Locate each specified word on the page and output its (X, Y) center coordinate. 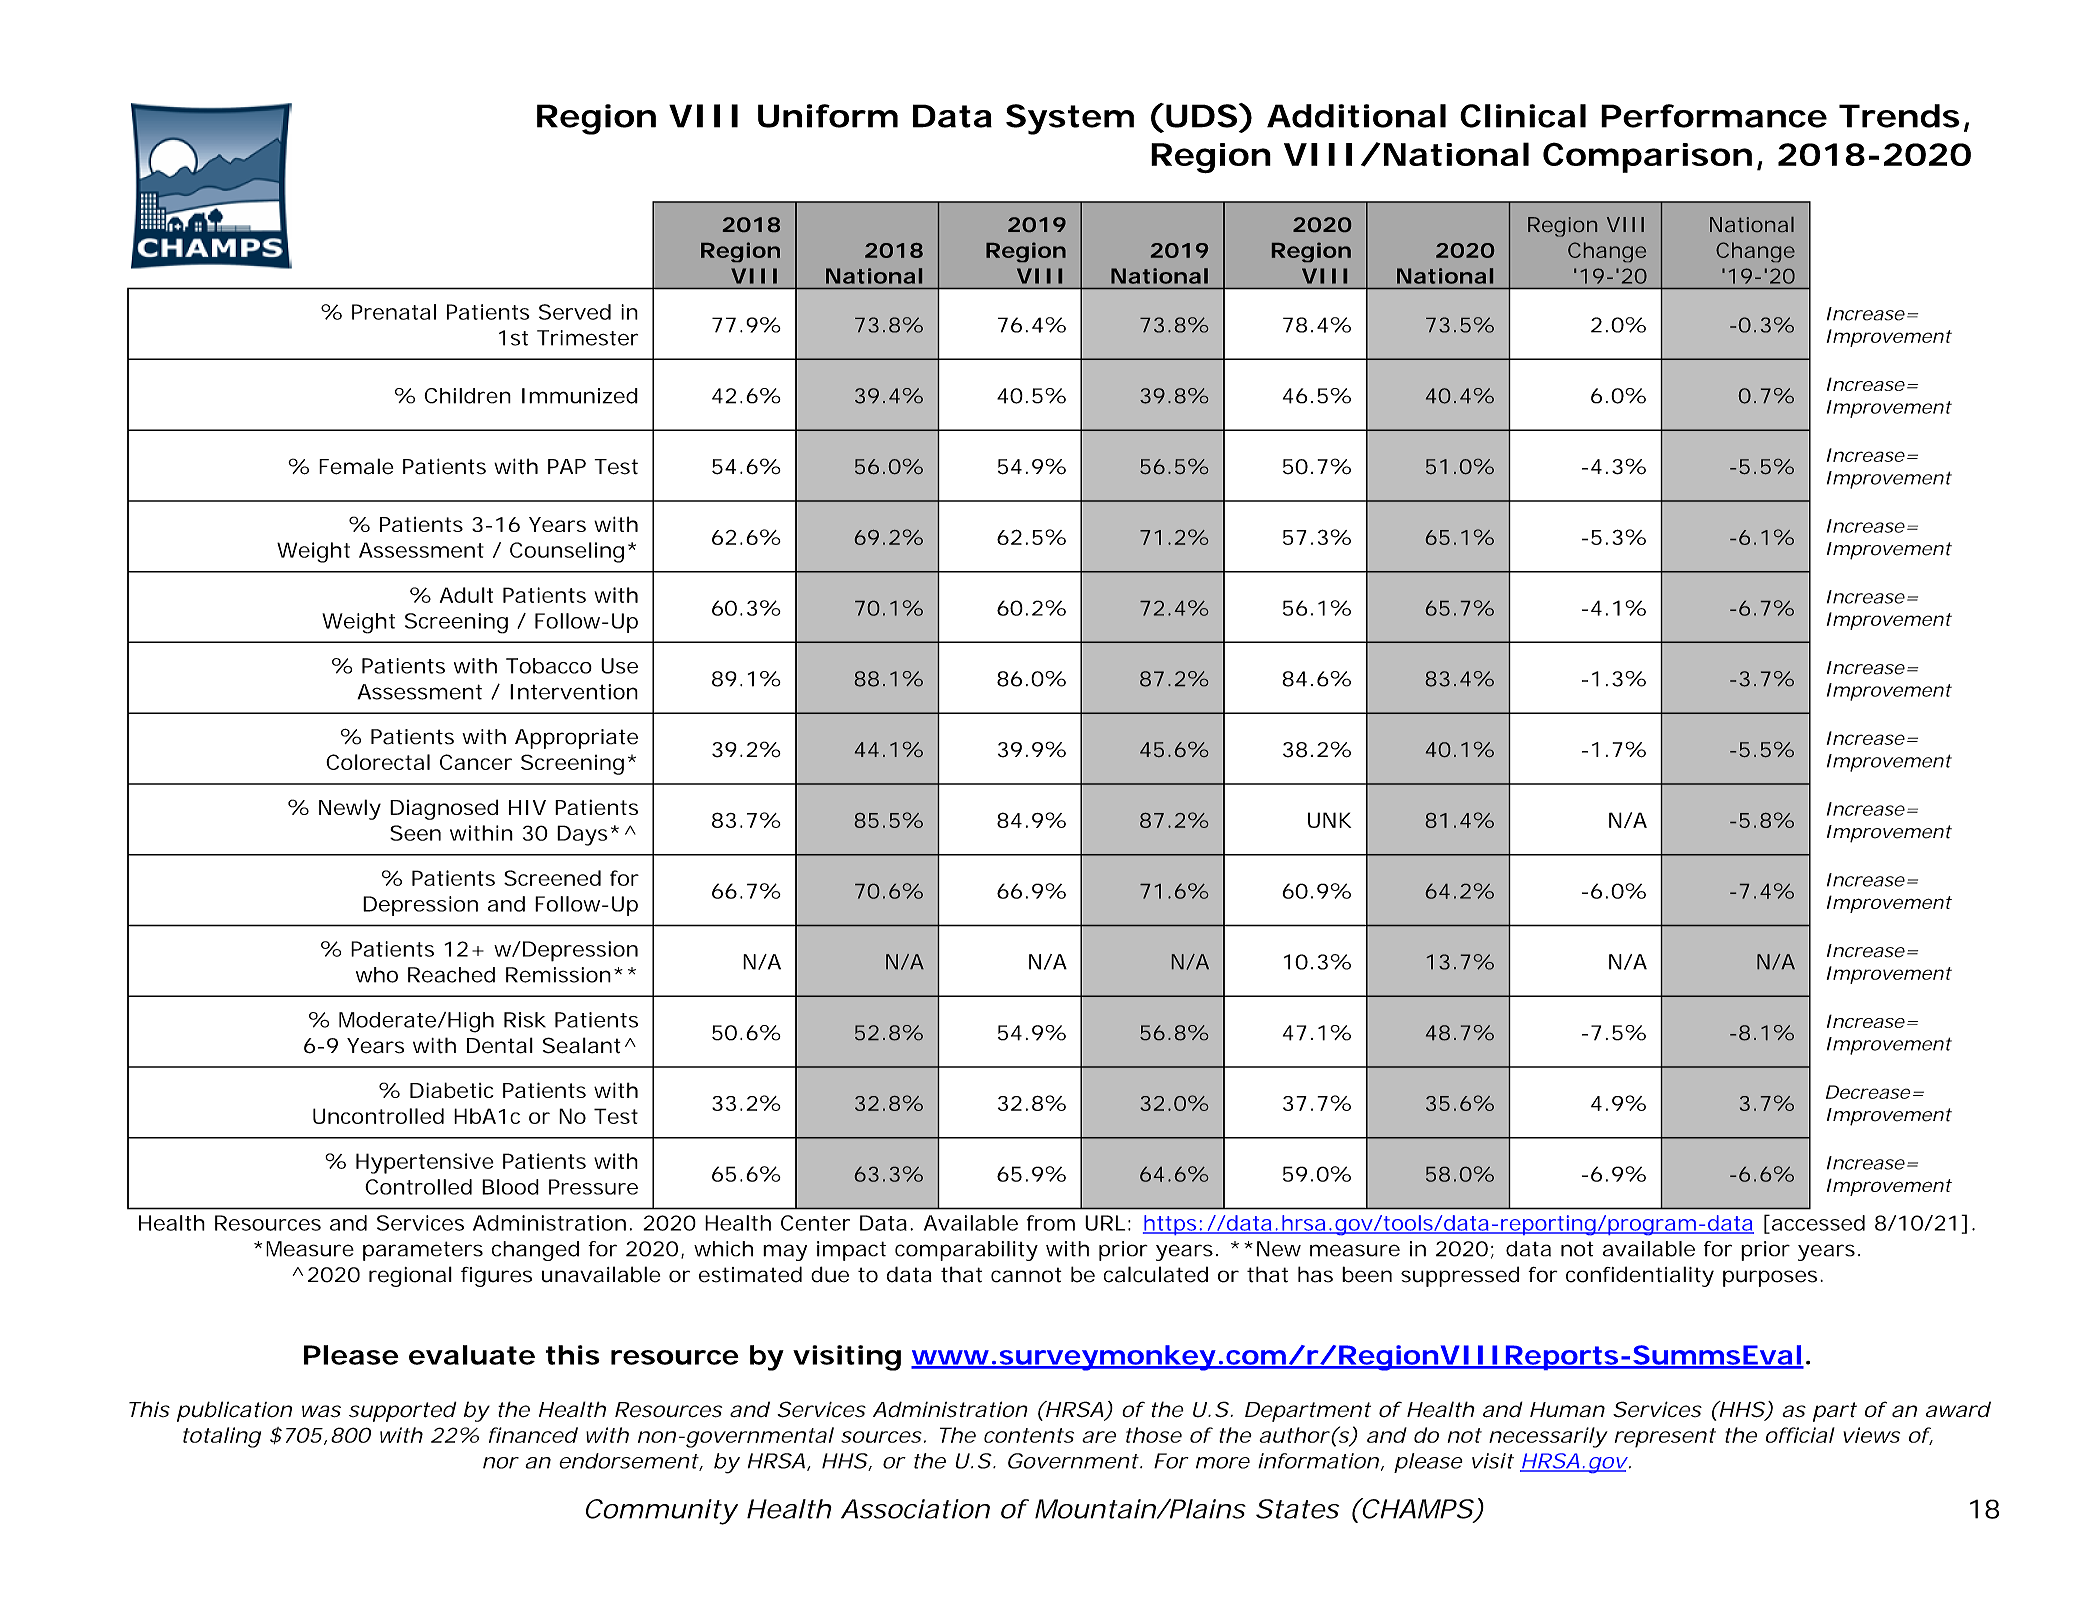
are (1099, 1437)
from (1051, 1223)
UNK (1329, 820)
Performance (1714, 116)
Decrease (1868, 1092)
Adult (466, 595)
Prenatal (394, 312)
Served (575, 312)
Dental (500, 1045)
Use (619, 666)
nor (501, 1463)
